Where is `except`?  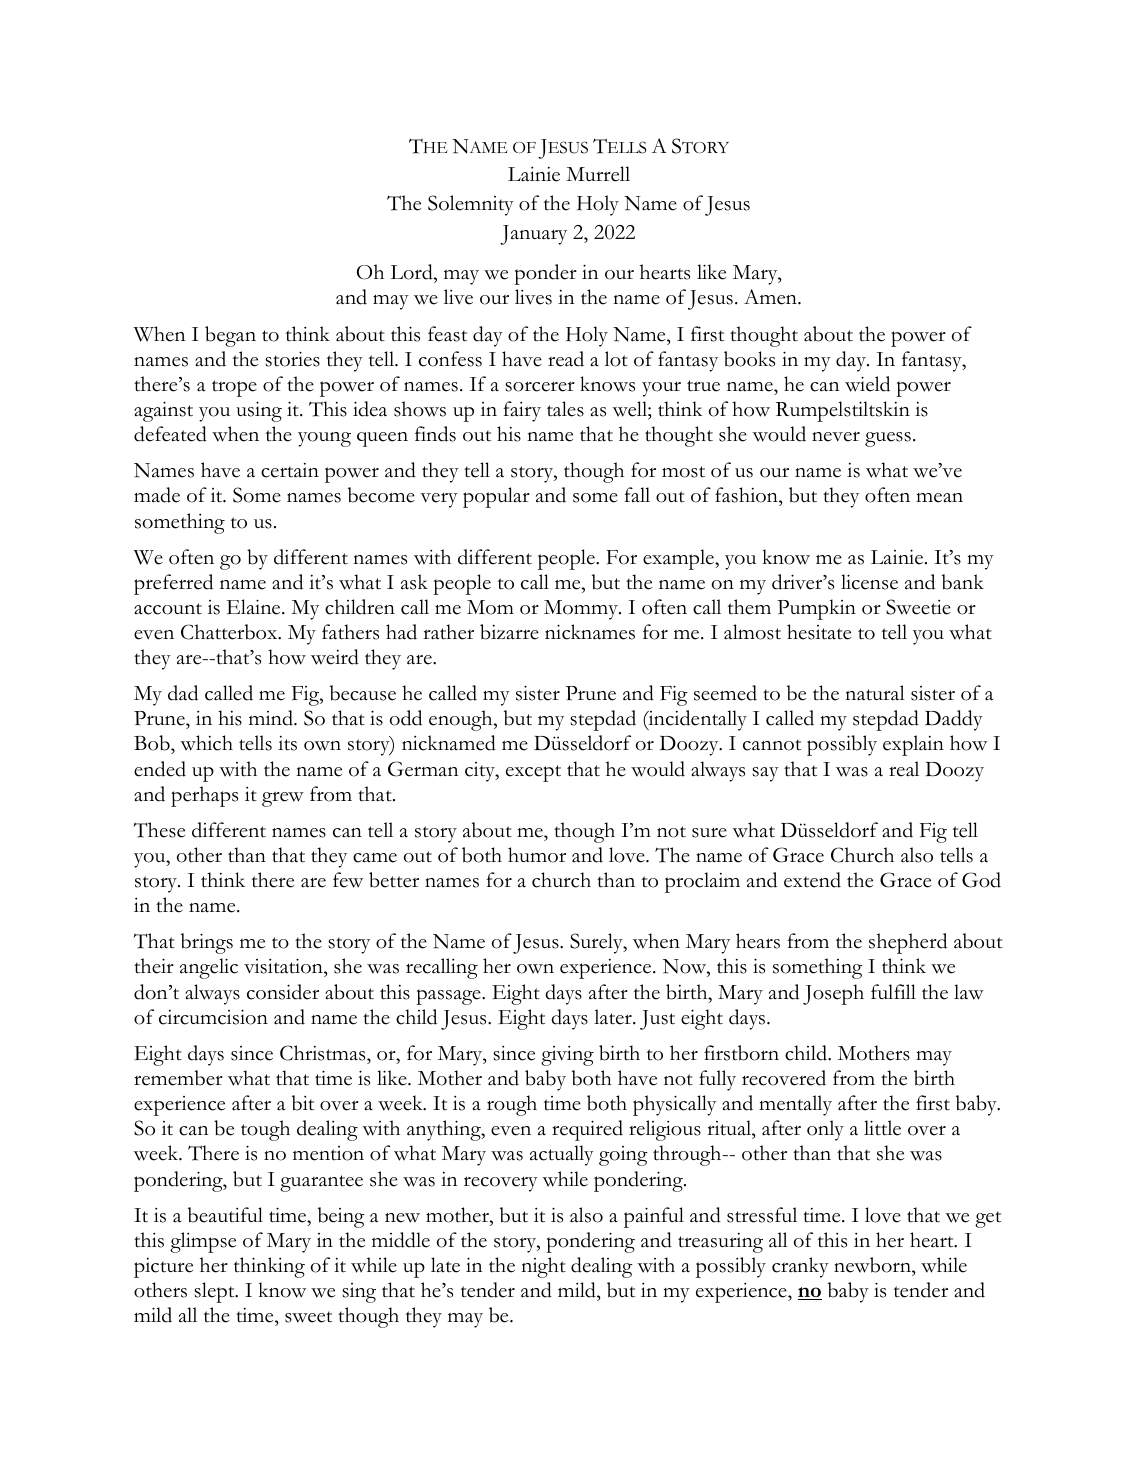
except is located at coordinates (533, 773).
